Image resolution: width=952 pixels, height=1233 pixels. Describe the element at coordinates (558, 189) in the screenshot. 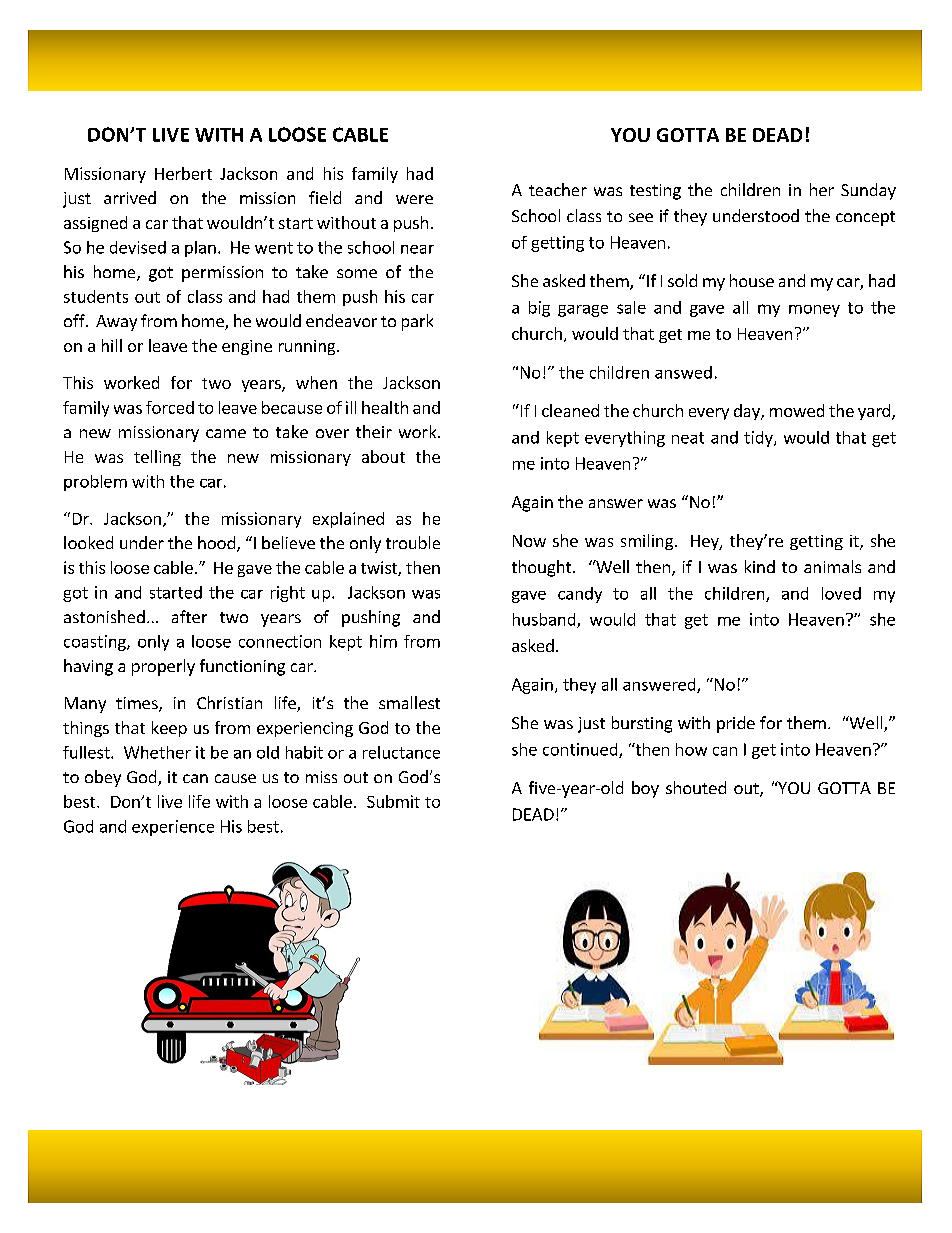

I see `teacher` at that location.
